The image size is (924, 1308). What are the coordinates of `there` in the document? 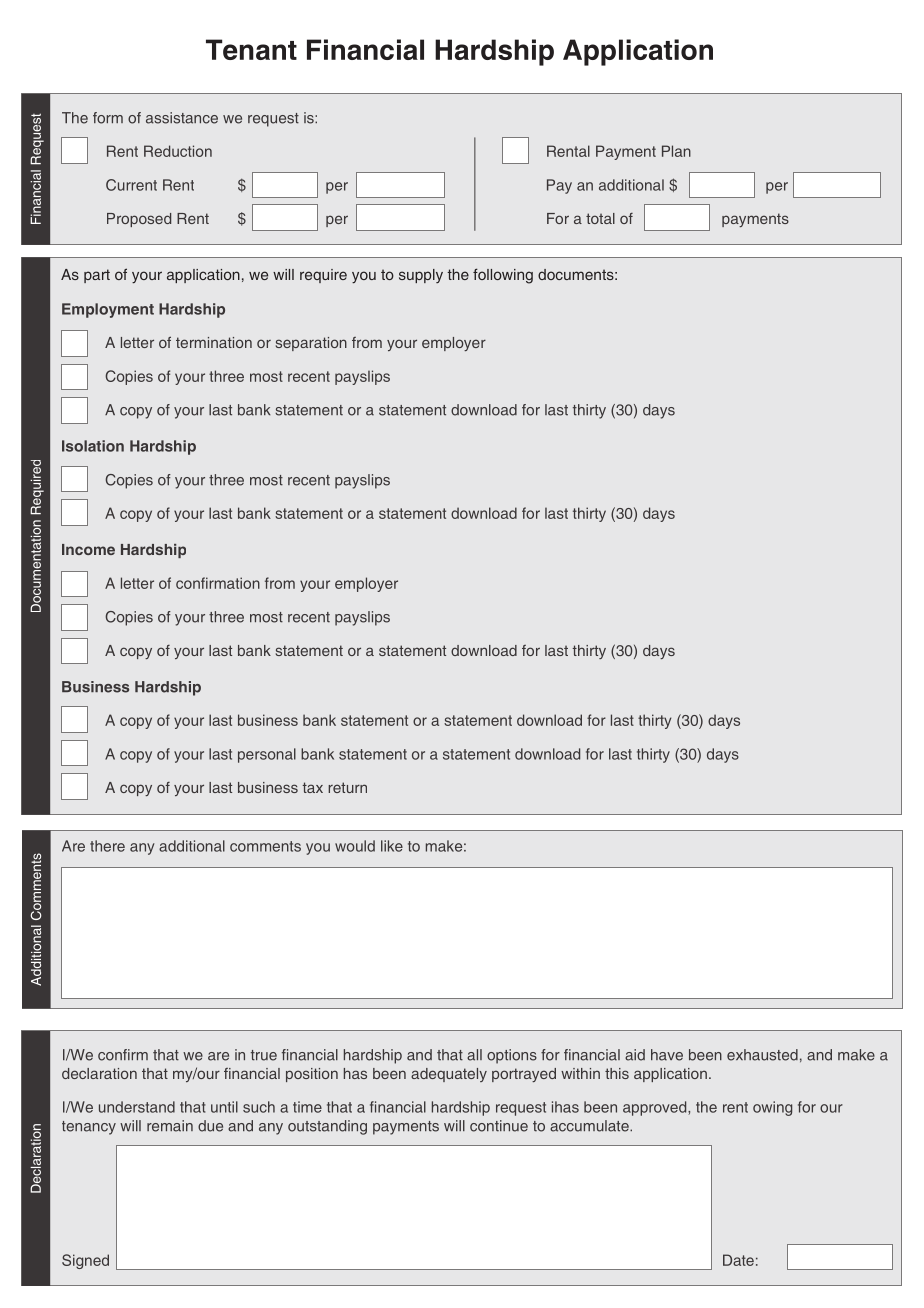 It's located at (107, 846).
